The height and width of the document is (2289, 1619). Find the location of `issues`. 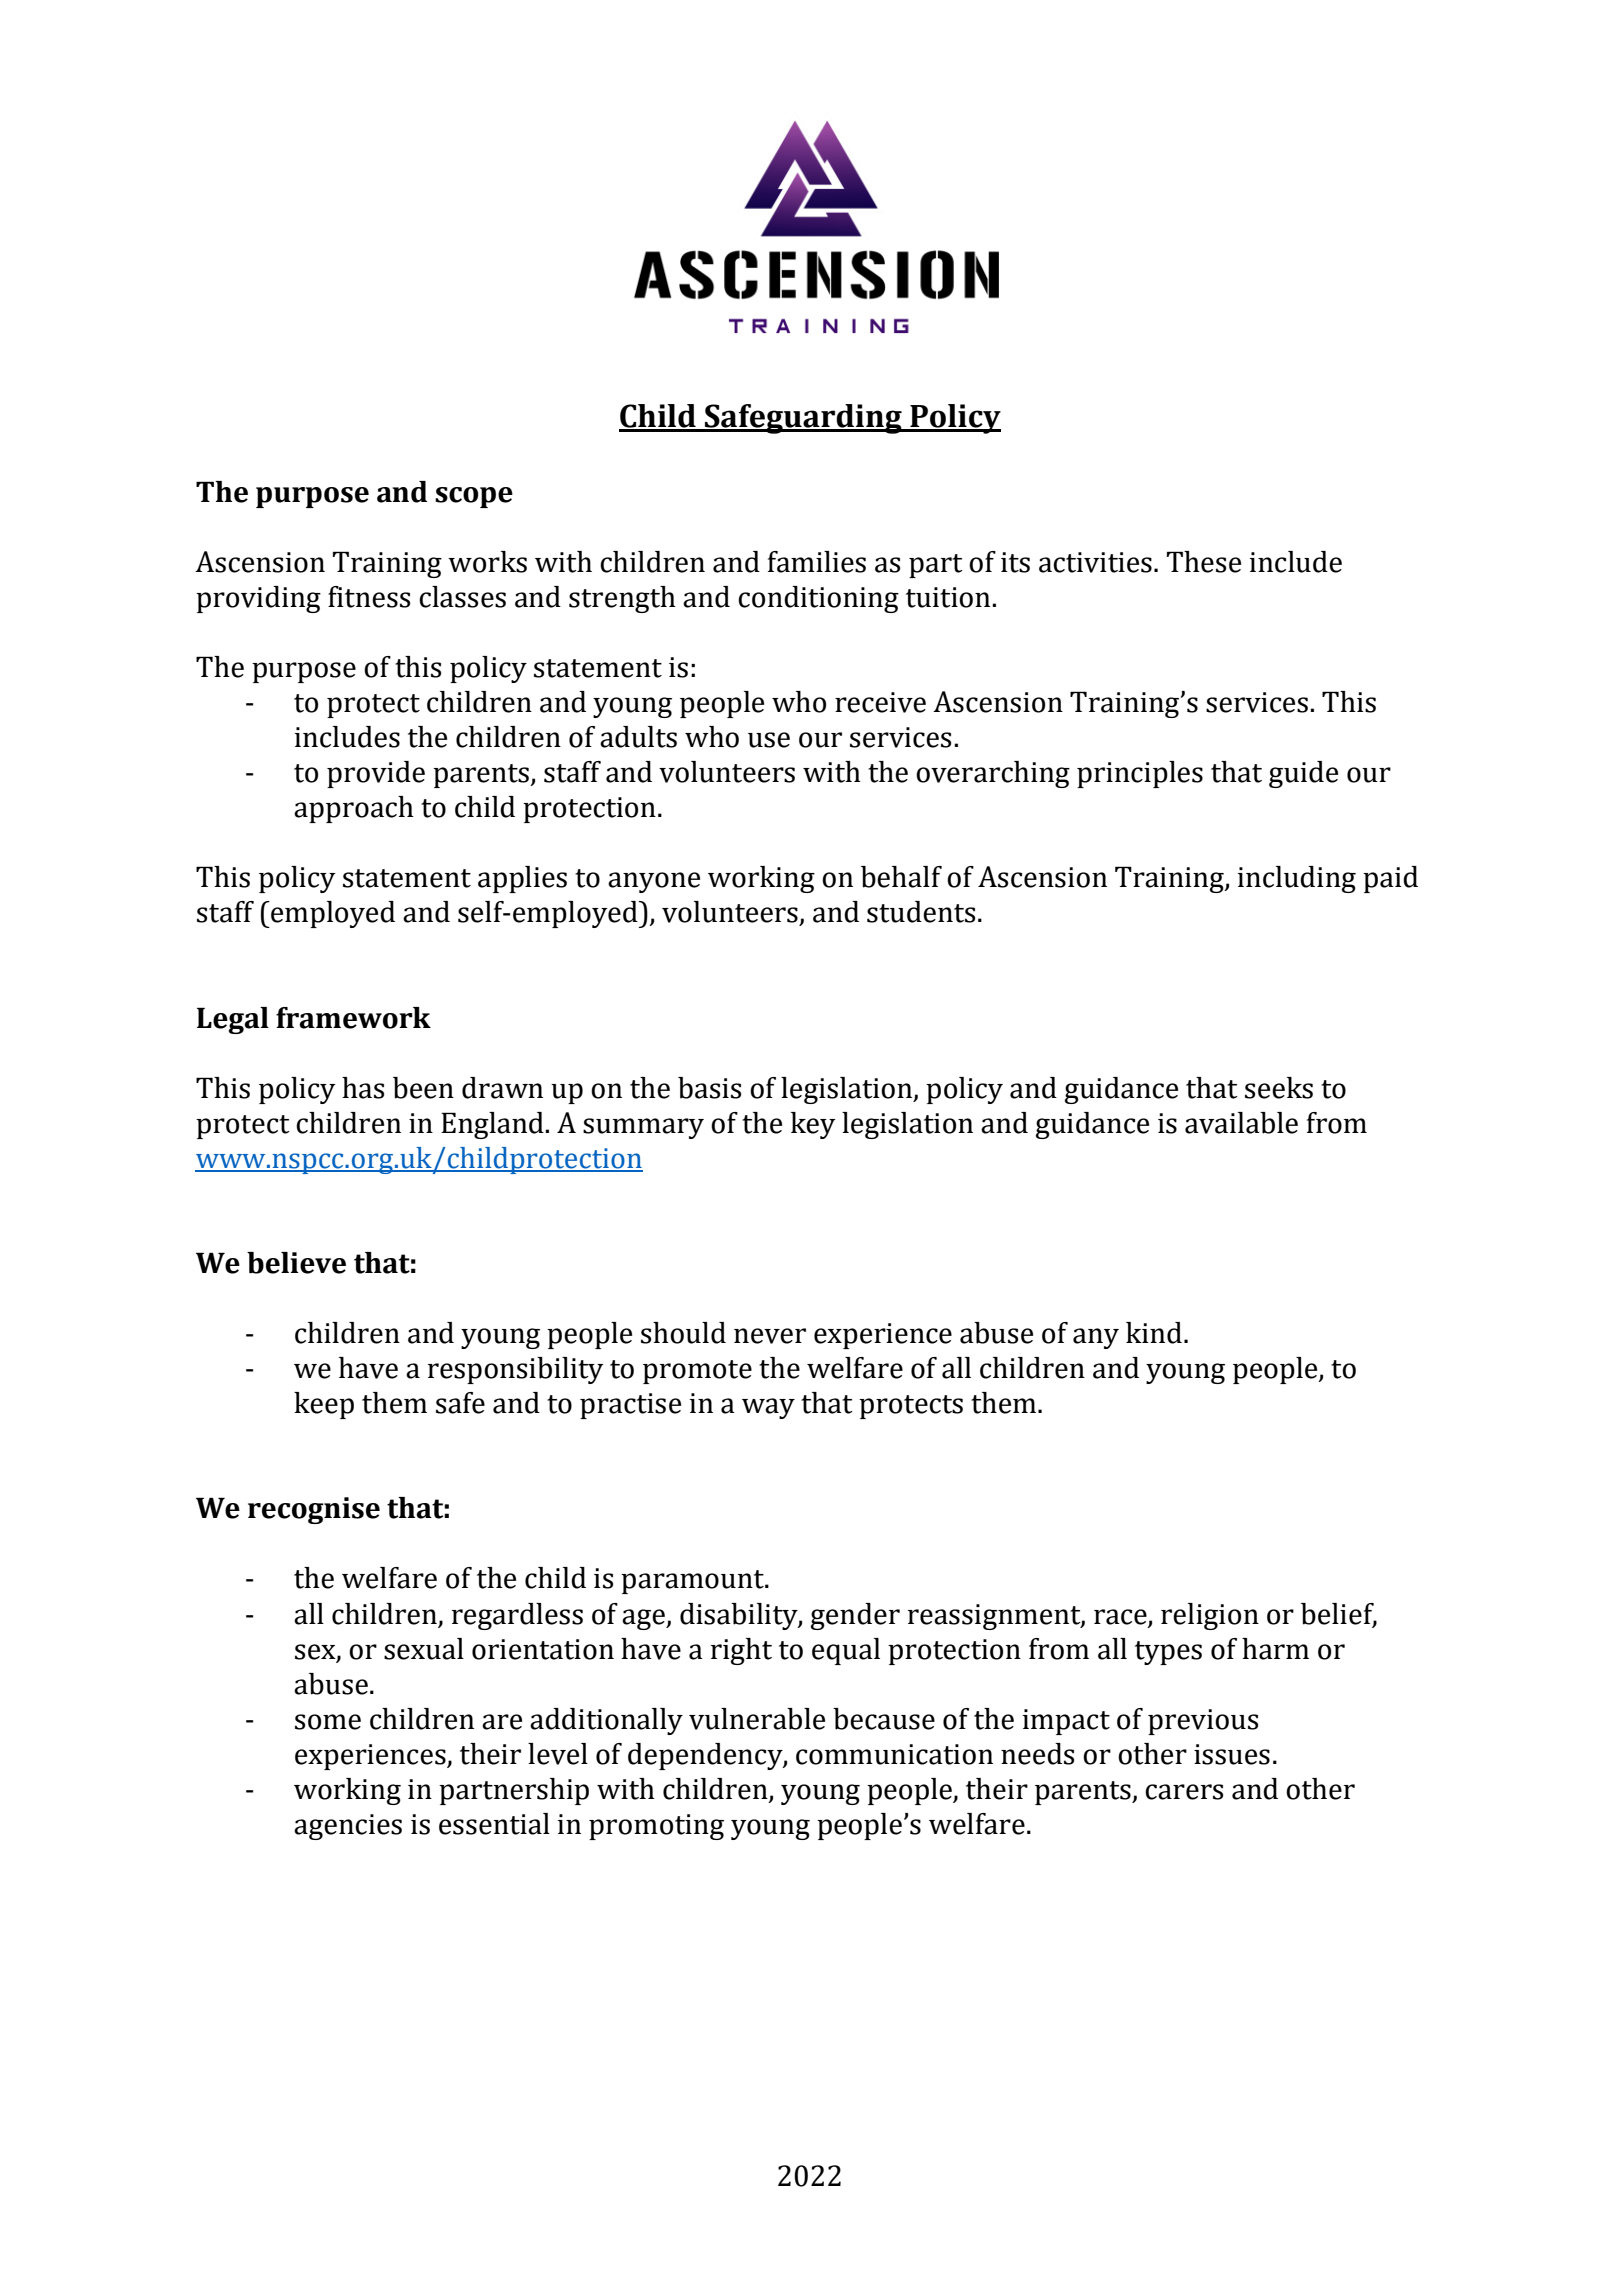

issues is located at coordinates (1232, 1754).
